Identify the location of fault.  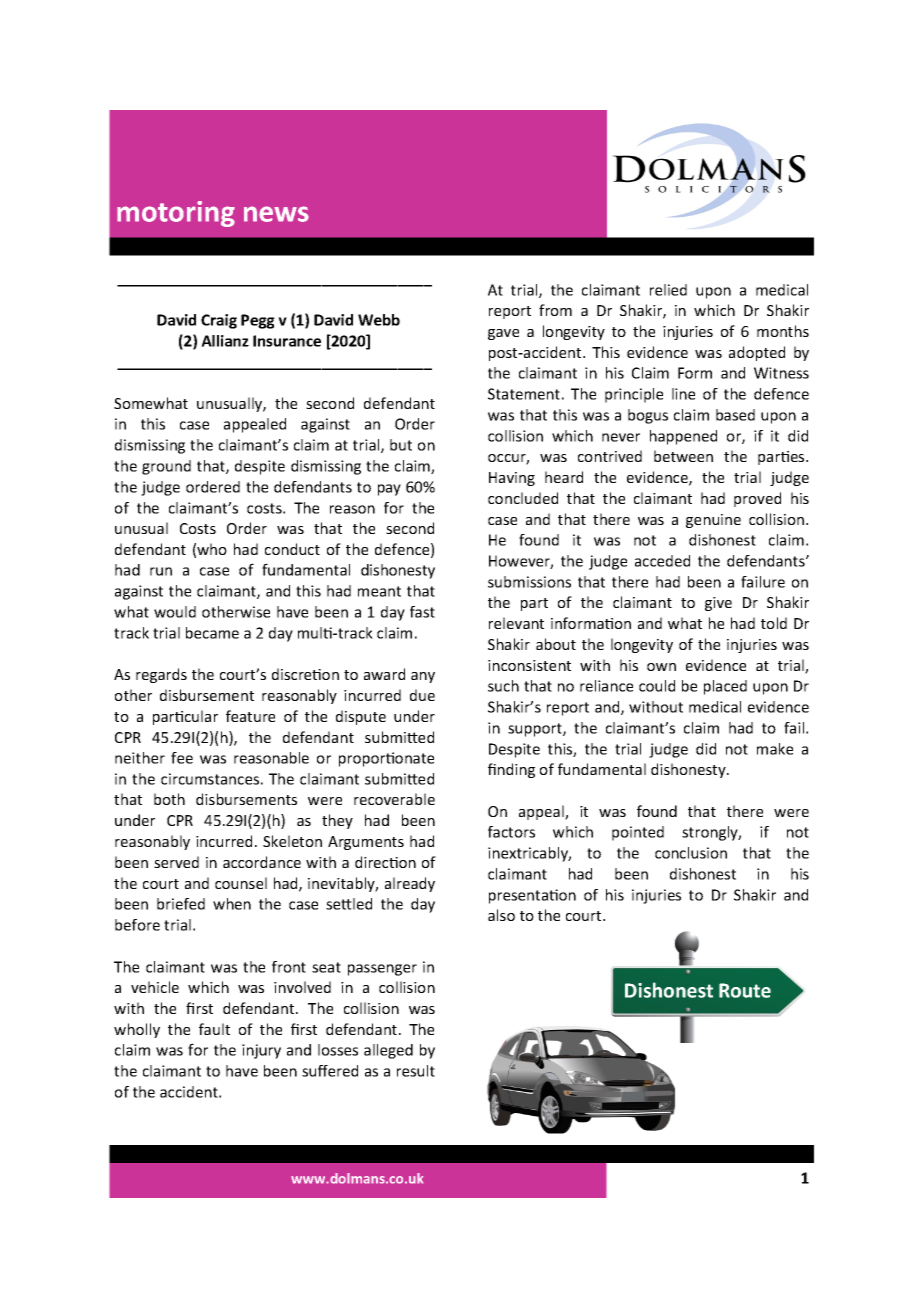
(214, 1029).
